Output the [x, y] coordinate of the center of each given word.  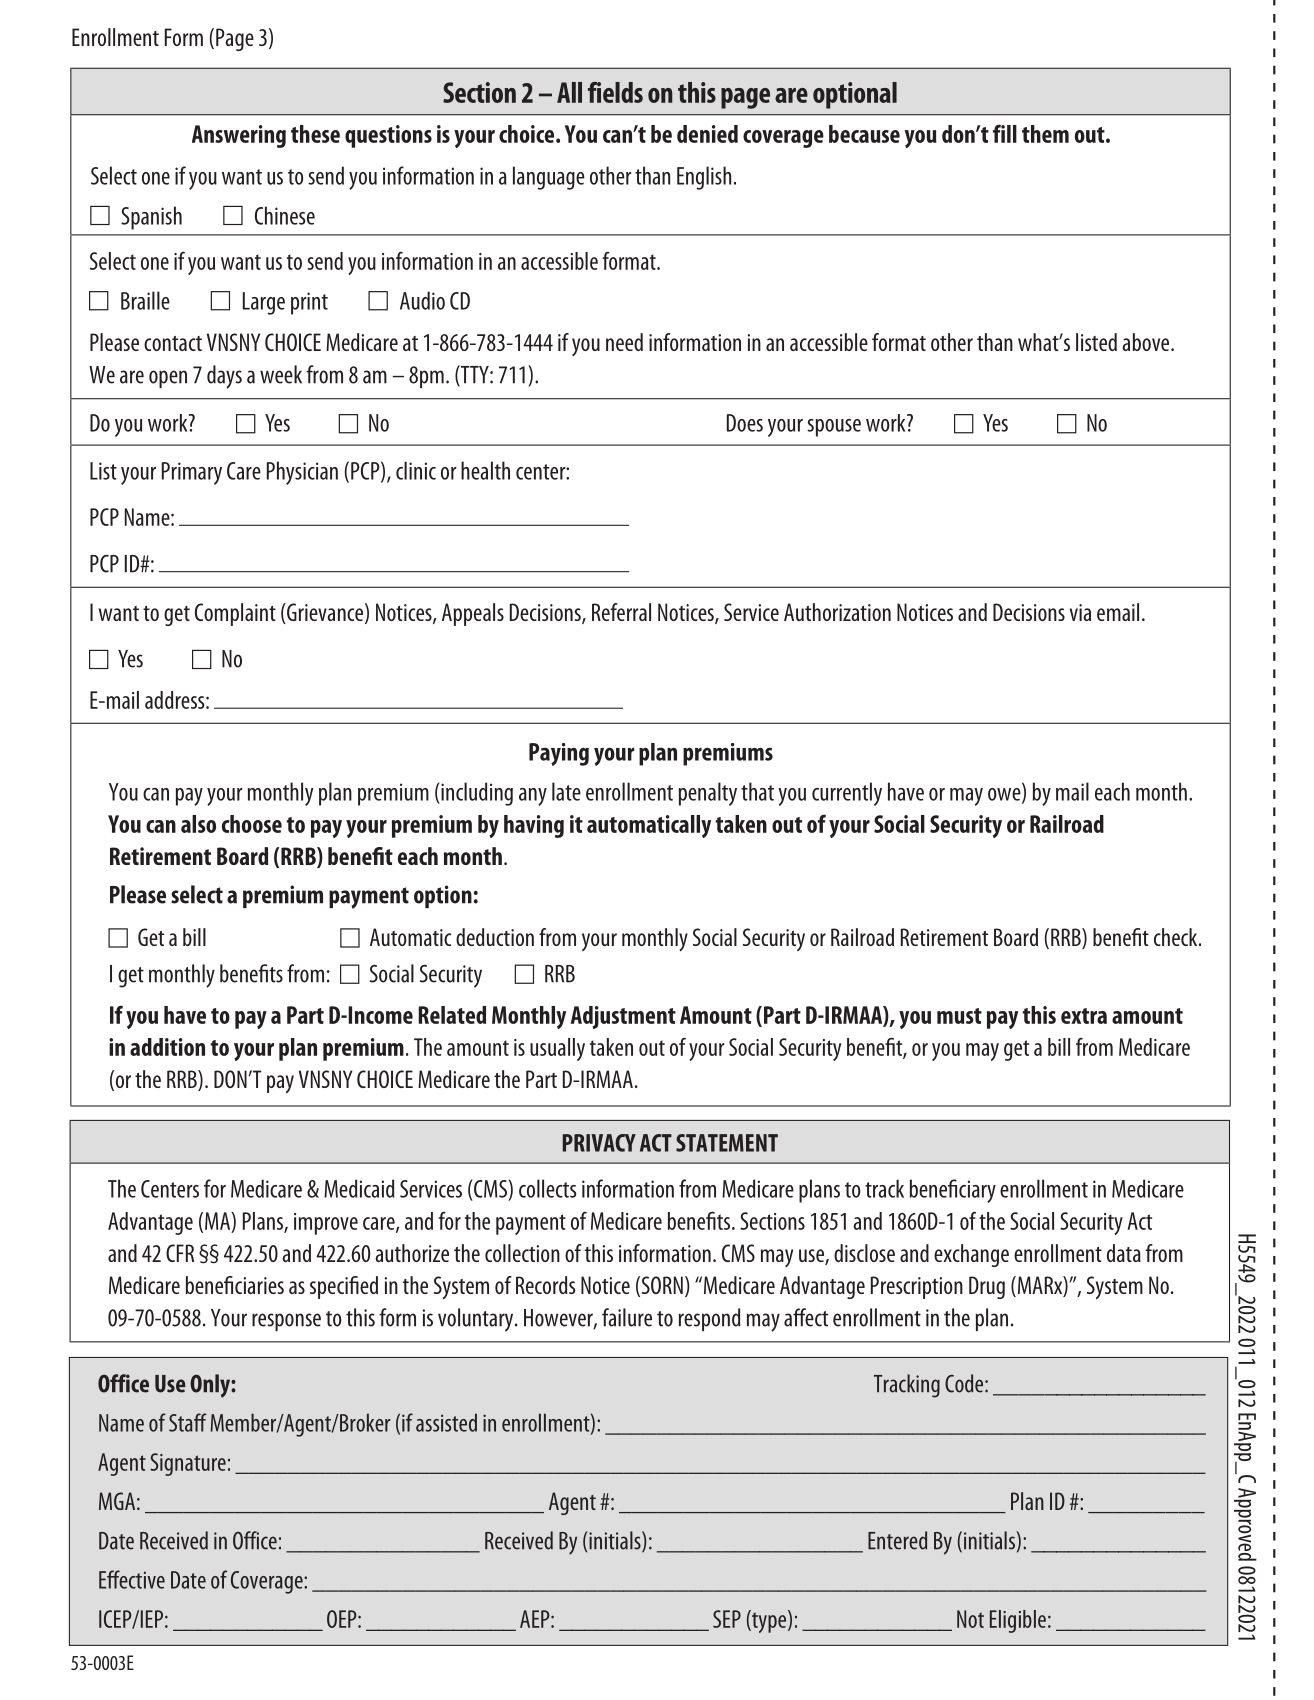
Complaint [235, 614]
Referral [621, 612]
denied [707, 134]
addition [167, 1047]
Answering [239, 136]
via [1080, 612]
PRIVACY [599, 1143]
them [1045, 134]
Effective [132, 1579]
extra [1084, 1016]
